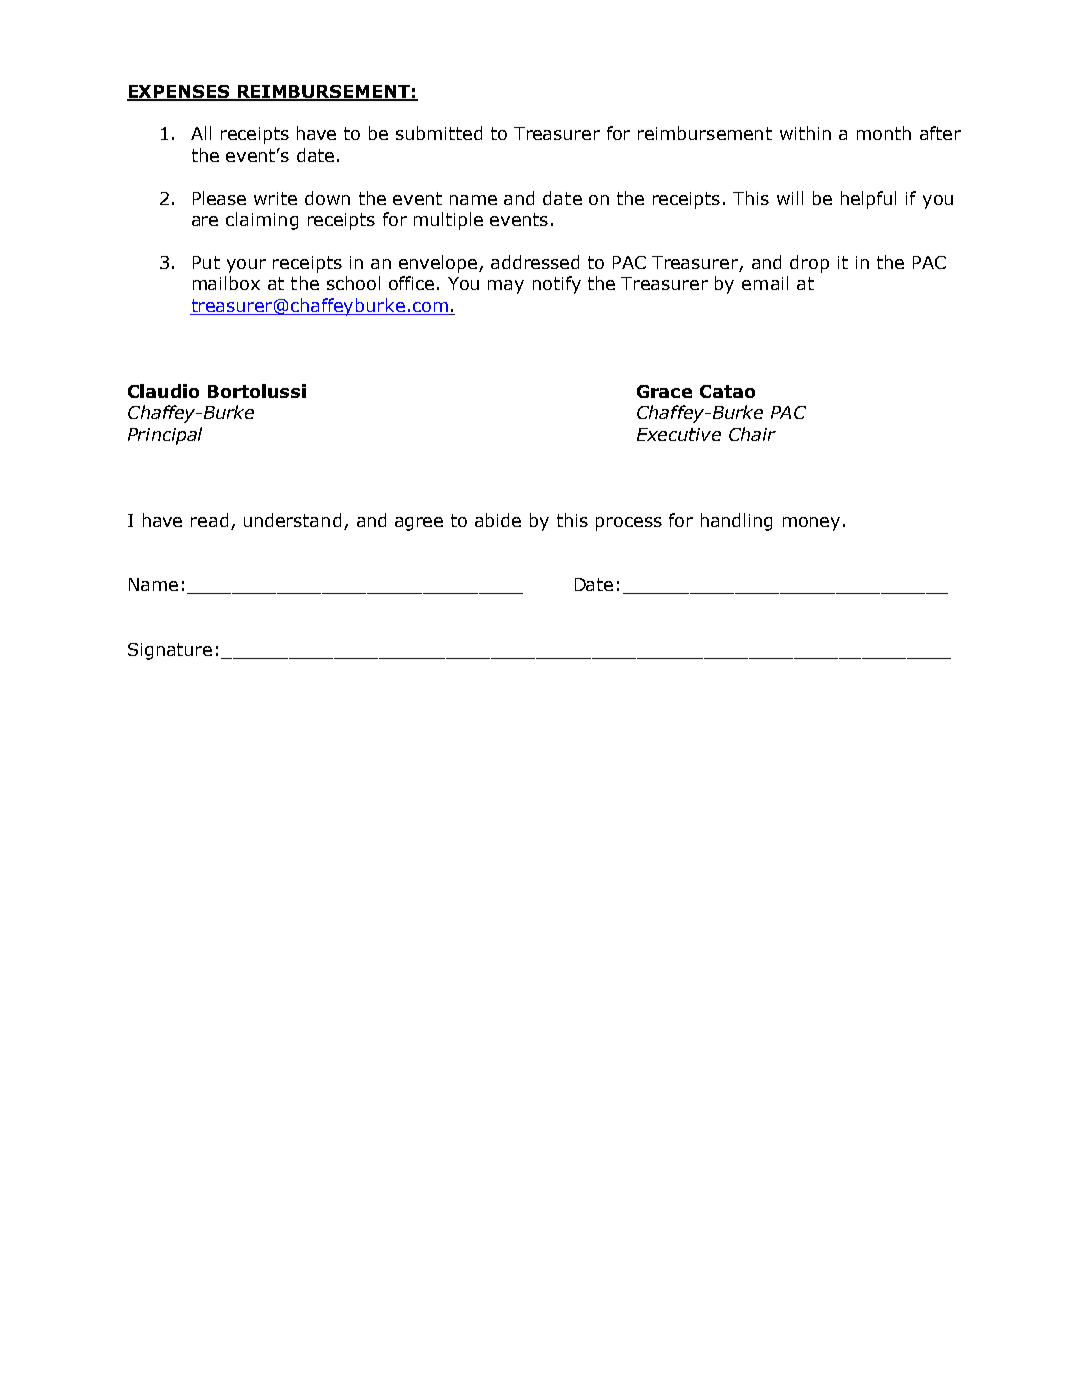 The image size is (1081, 1399). What do you see at coordinates (163, 391) in the screenshot?
I see `Claudio` at bounding box center [163, 391].
